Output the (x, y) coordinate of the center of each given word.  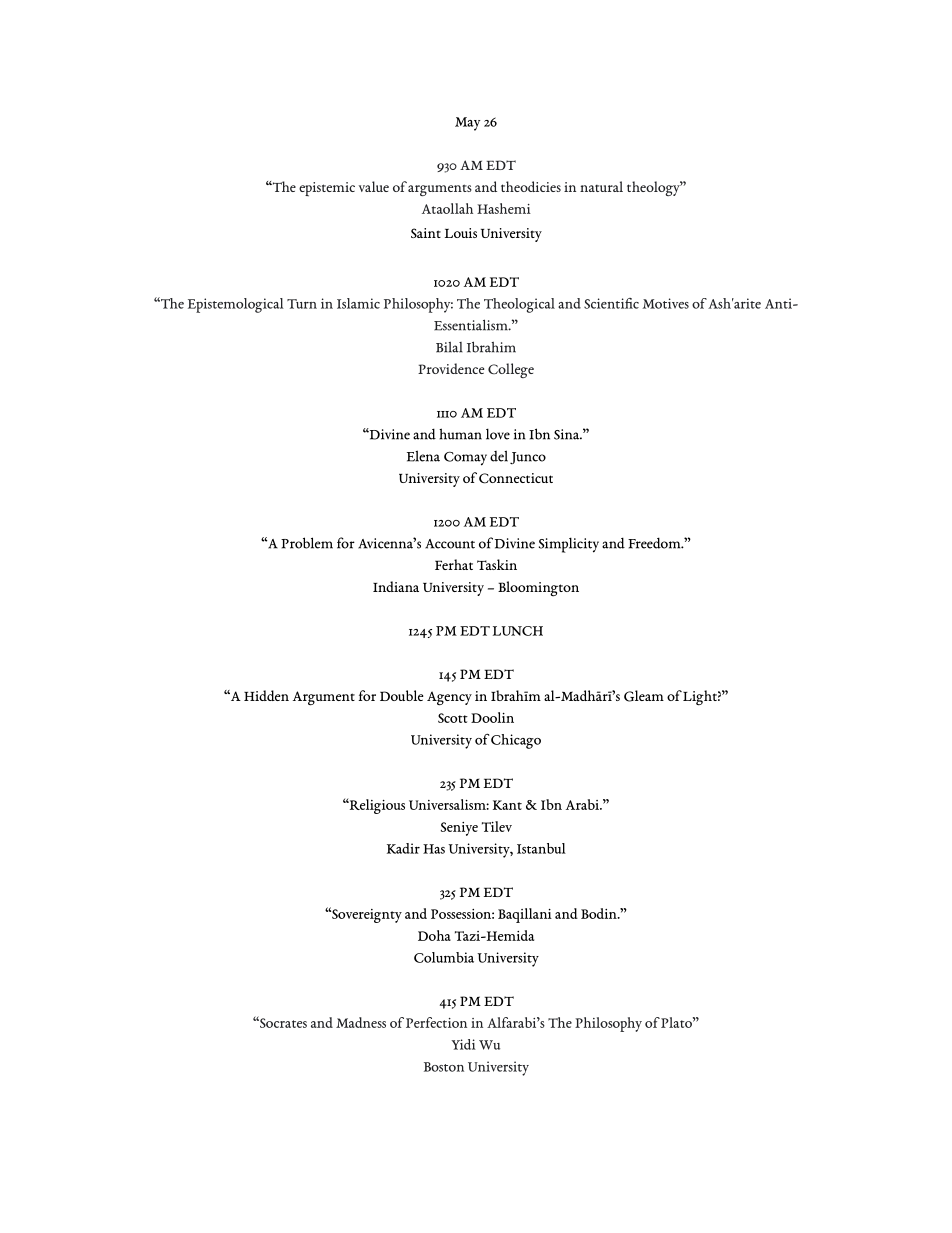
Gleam (644, 696)
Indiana (396, 586)
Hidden (266, 695)
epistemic (327, 189)
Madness (361, 1022)
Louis (461, 233)
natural (601, 186)
